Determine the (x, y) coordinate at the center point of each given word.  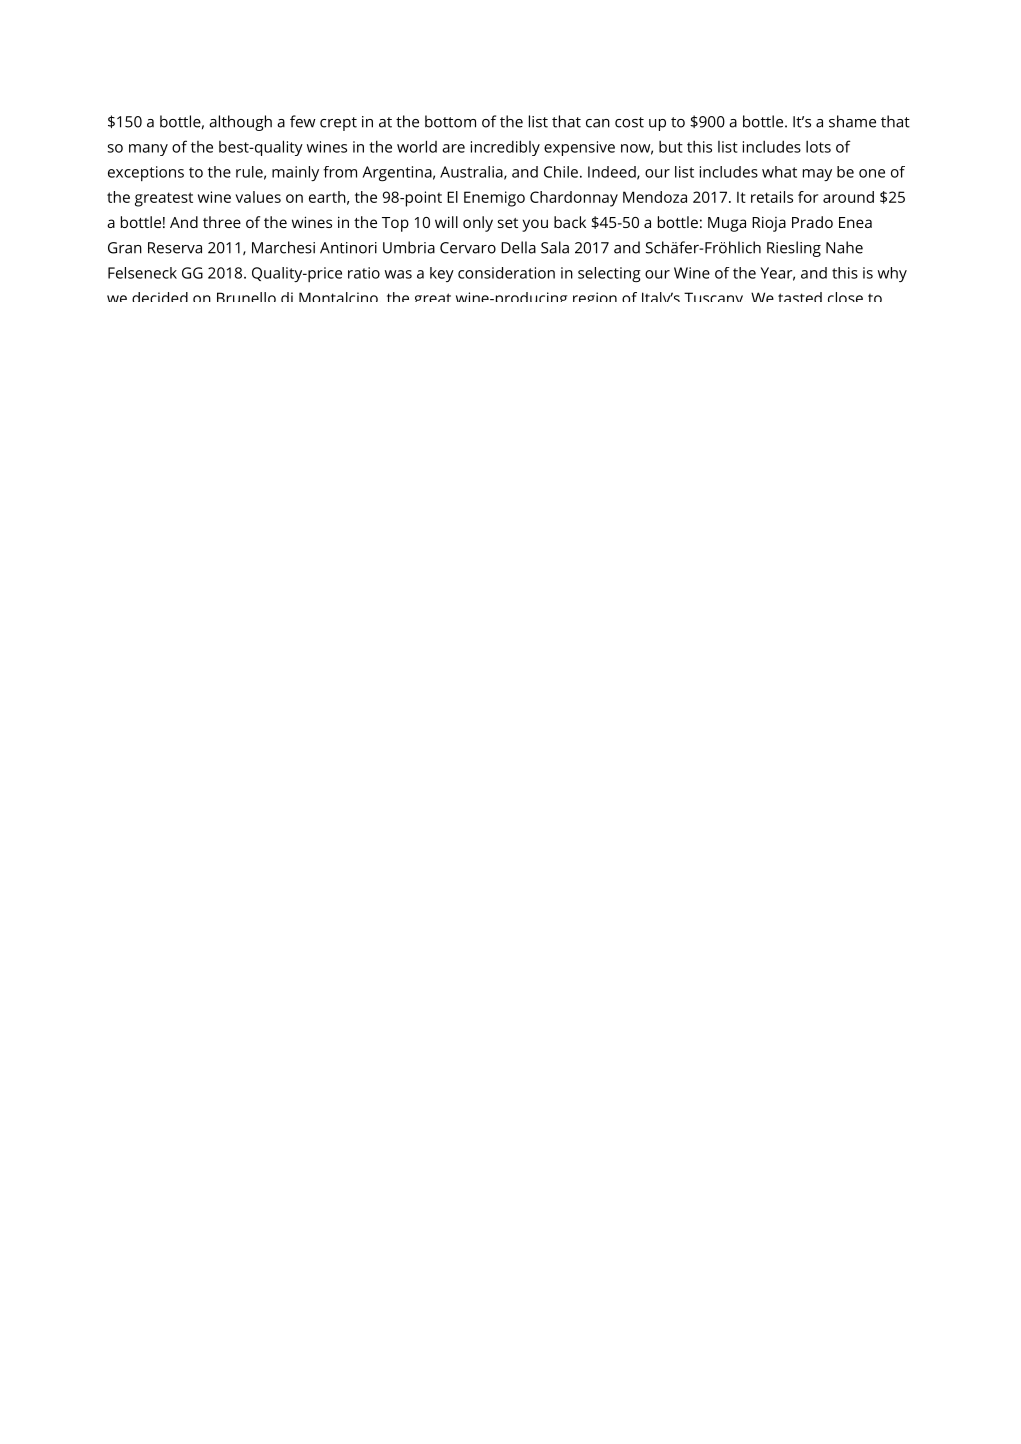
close (845, 297)
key (442, 274)
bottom (450, 121)
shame (852, 121)
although (240, 123)
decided (160, 297)
